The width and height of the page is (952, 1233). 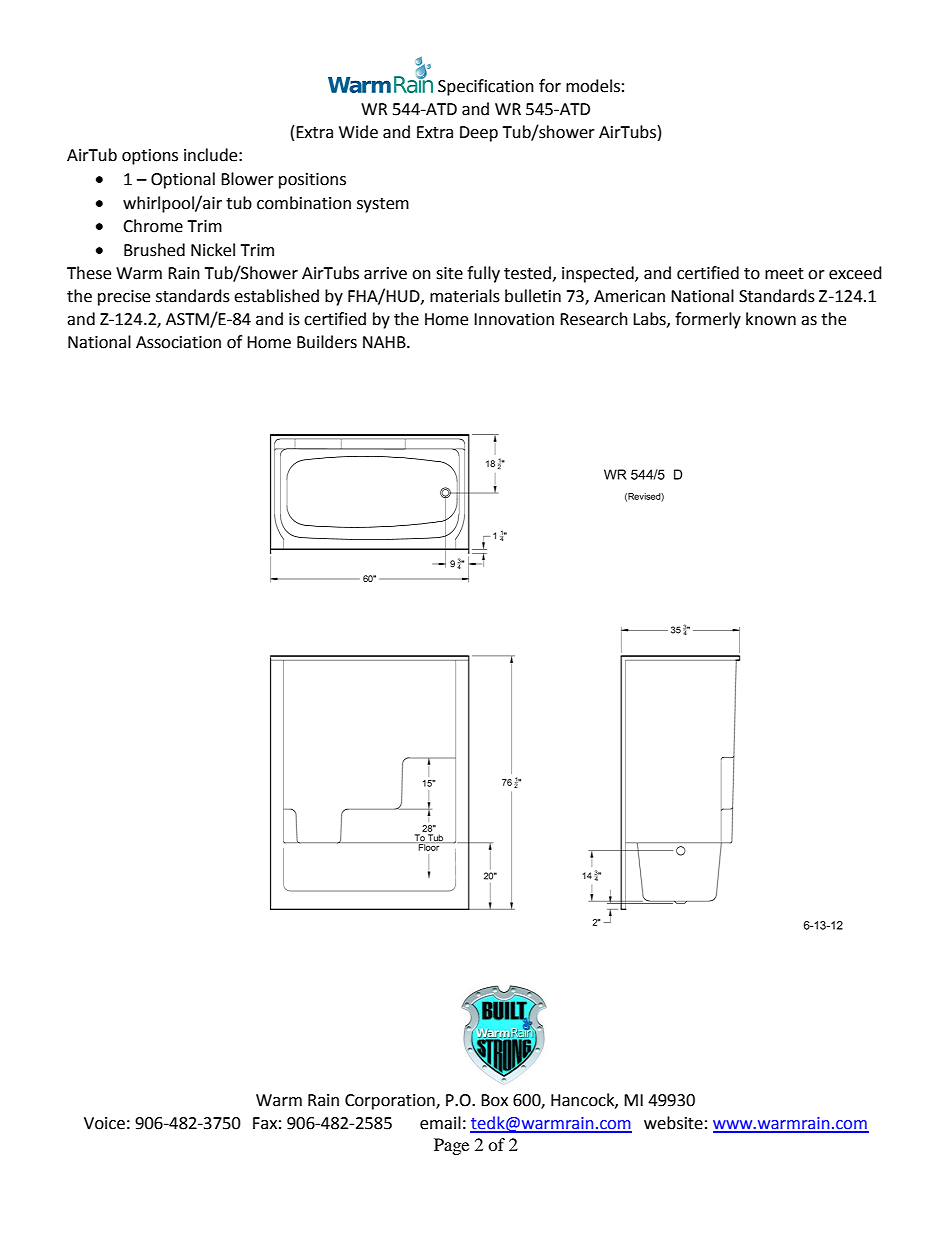 I want to click on email, so click(x=440, y=1123).
